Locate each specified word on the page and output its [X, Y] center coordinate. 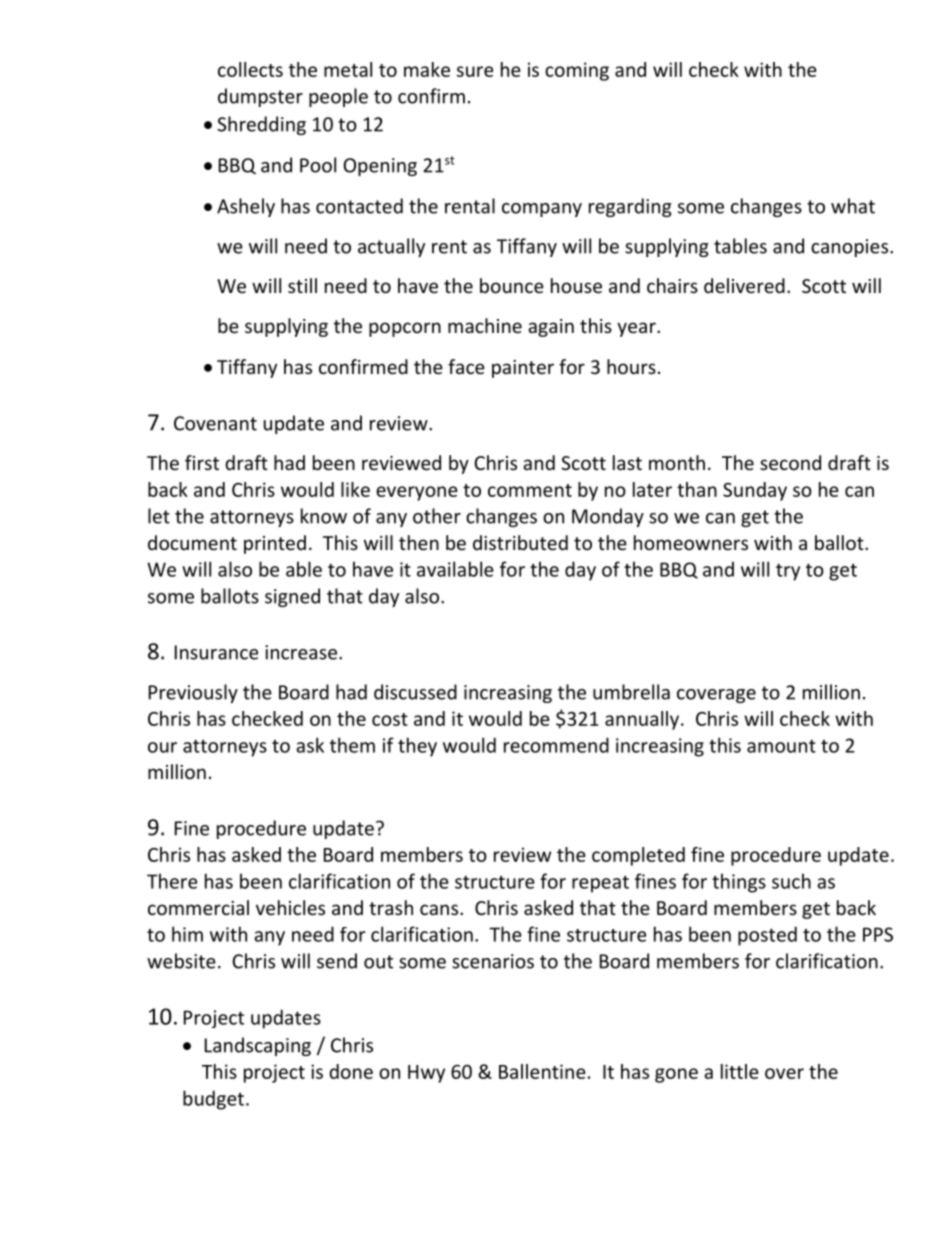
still [302, 285]
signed [292, 597]
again [551, 328]
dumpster [260, 97]
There [172, 881]
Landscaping [258, 1046]
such [791, 881]
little [740, 1071]
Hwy [426, 1074]
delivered [744, 285]
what [853, 206]
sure [475, 71]
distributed [520, 542]
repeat [600, 884]
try [788, 572]
